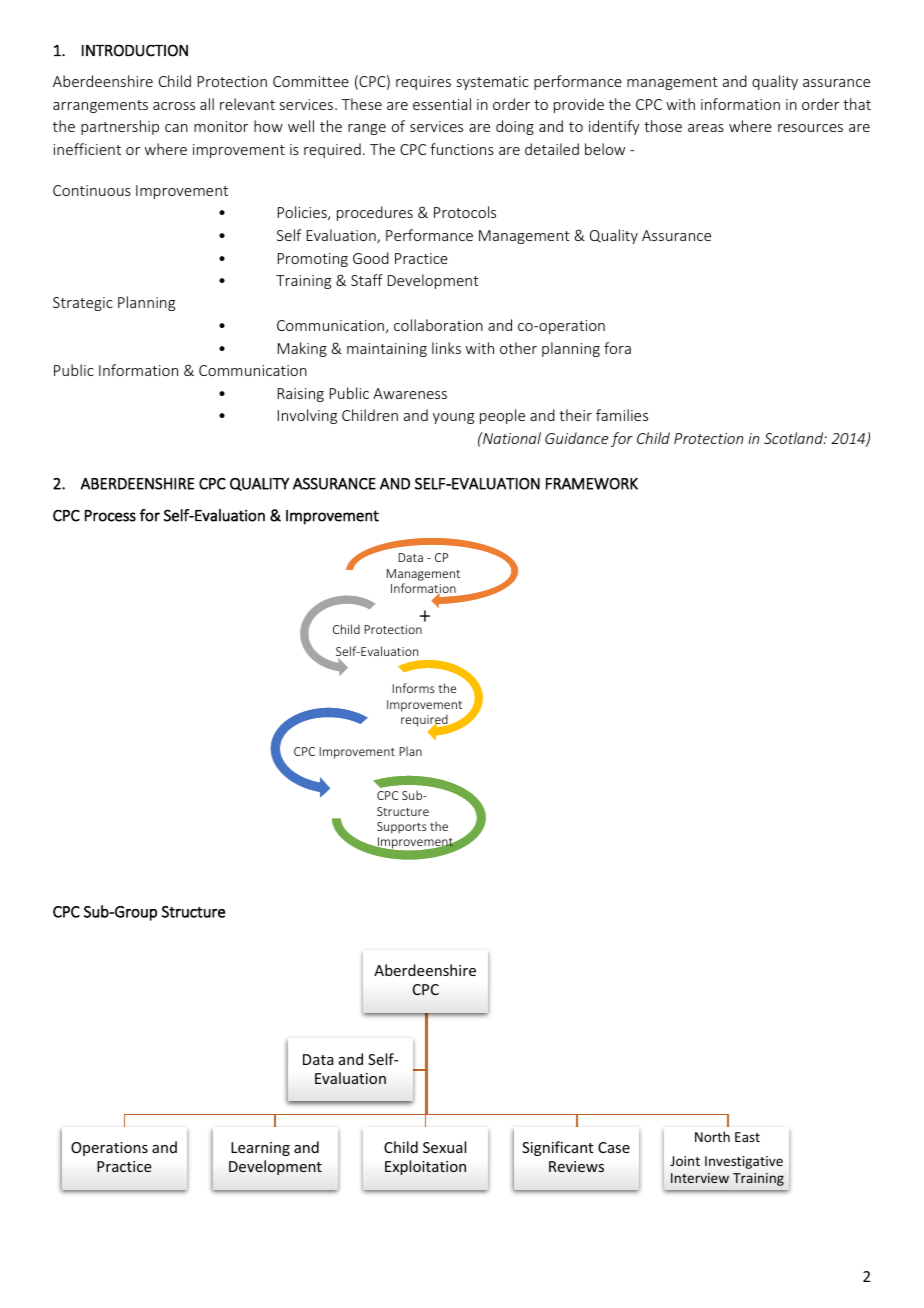  Describe the element at coordinates (110, 516) in the screenshot. I see `Process` at that location.
